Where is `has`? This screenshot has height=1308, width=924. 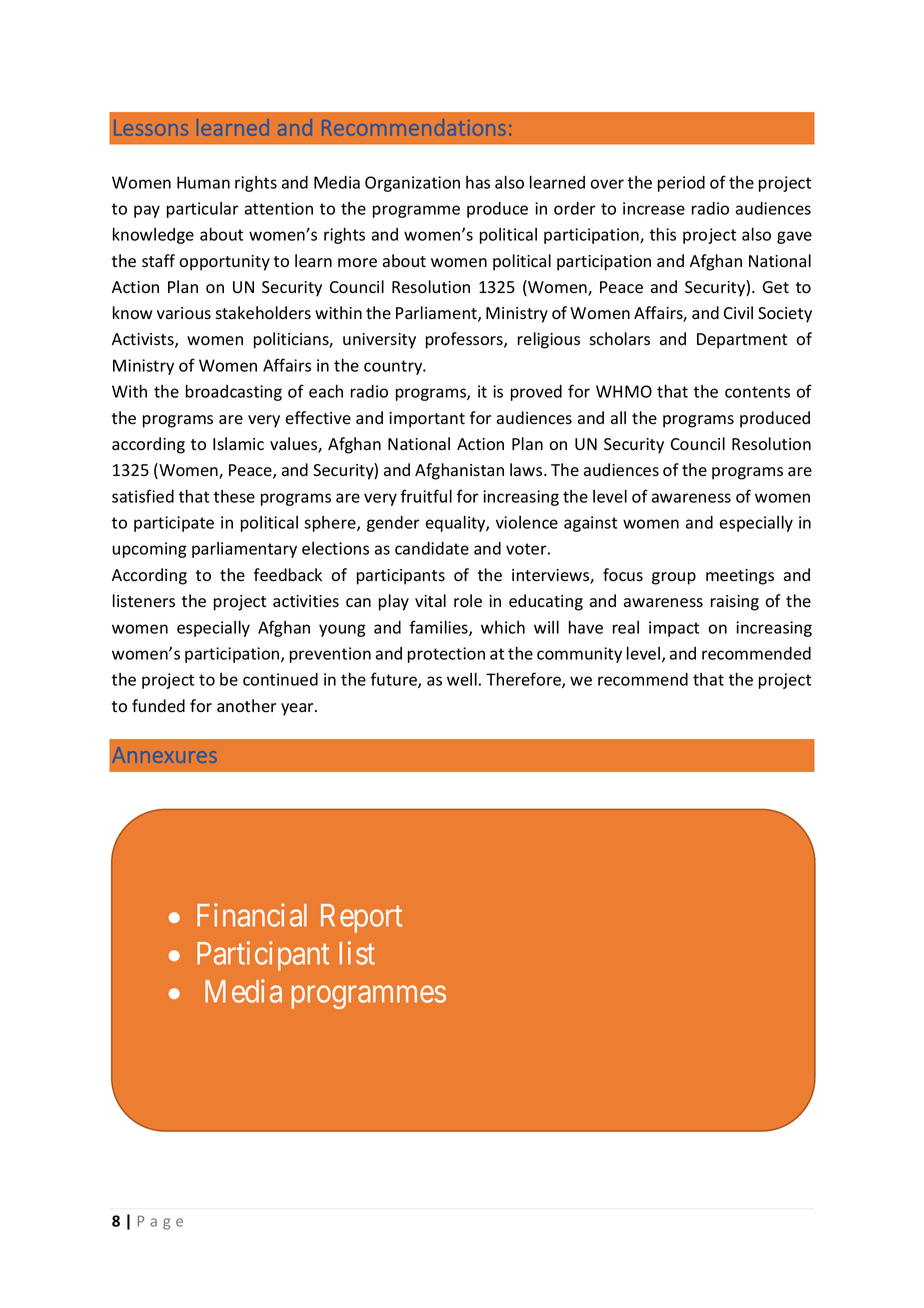 has is located at coordinates (478, 182).
